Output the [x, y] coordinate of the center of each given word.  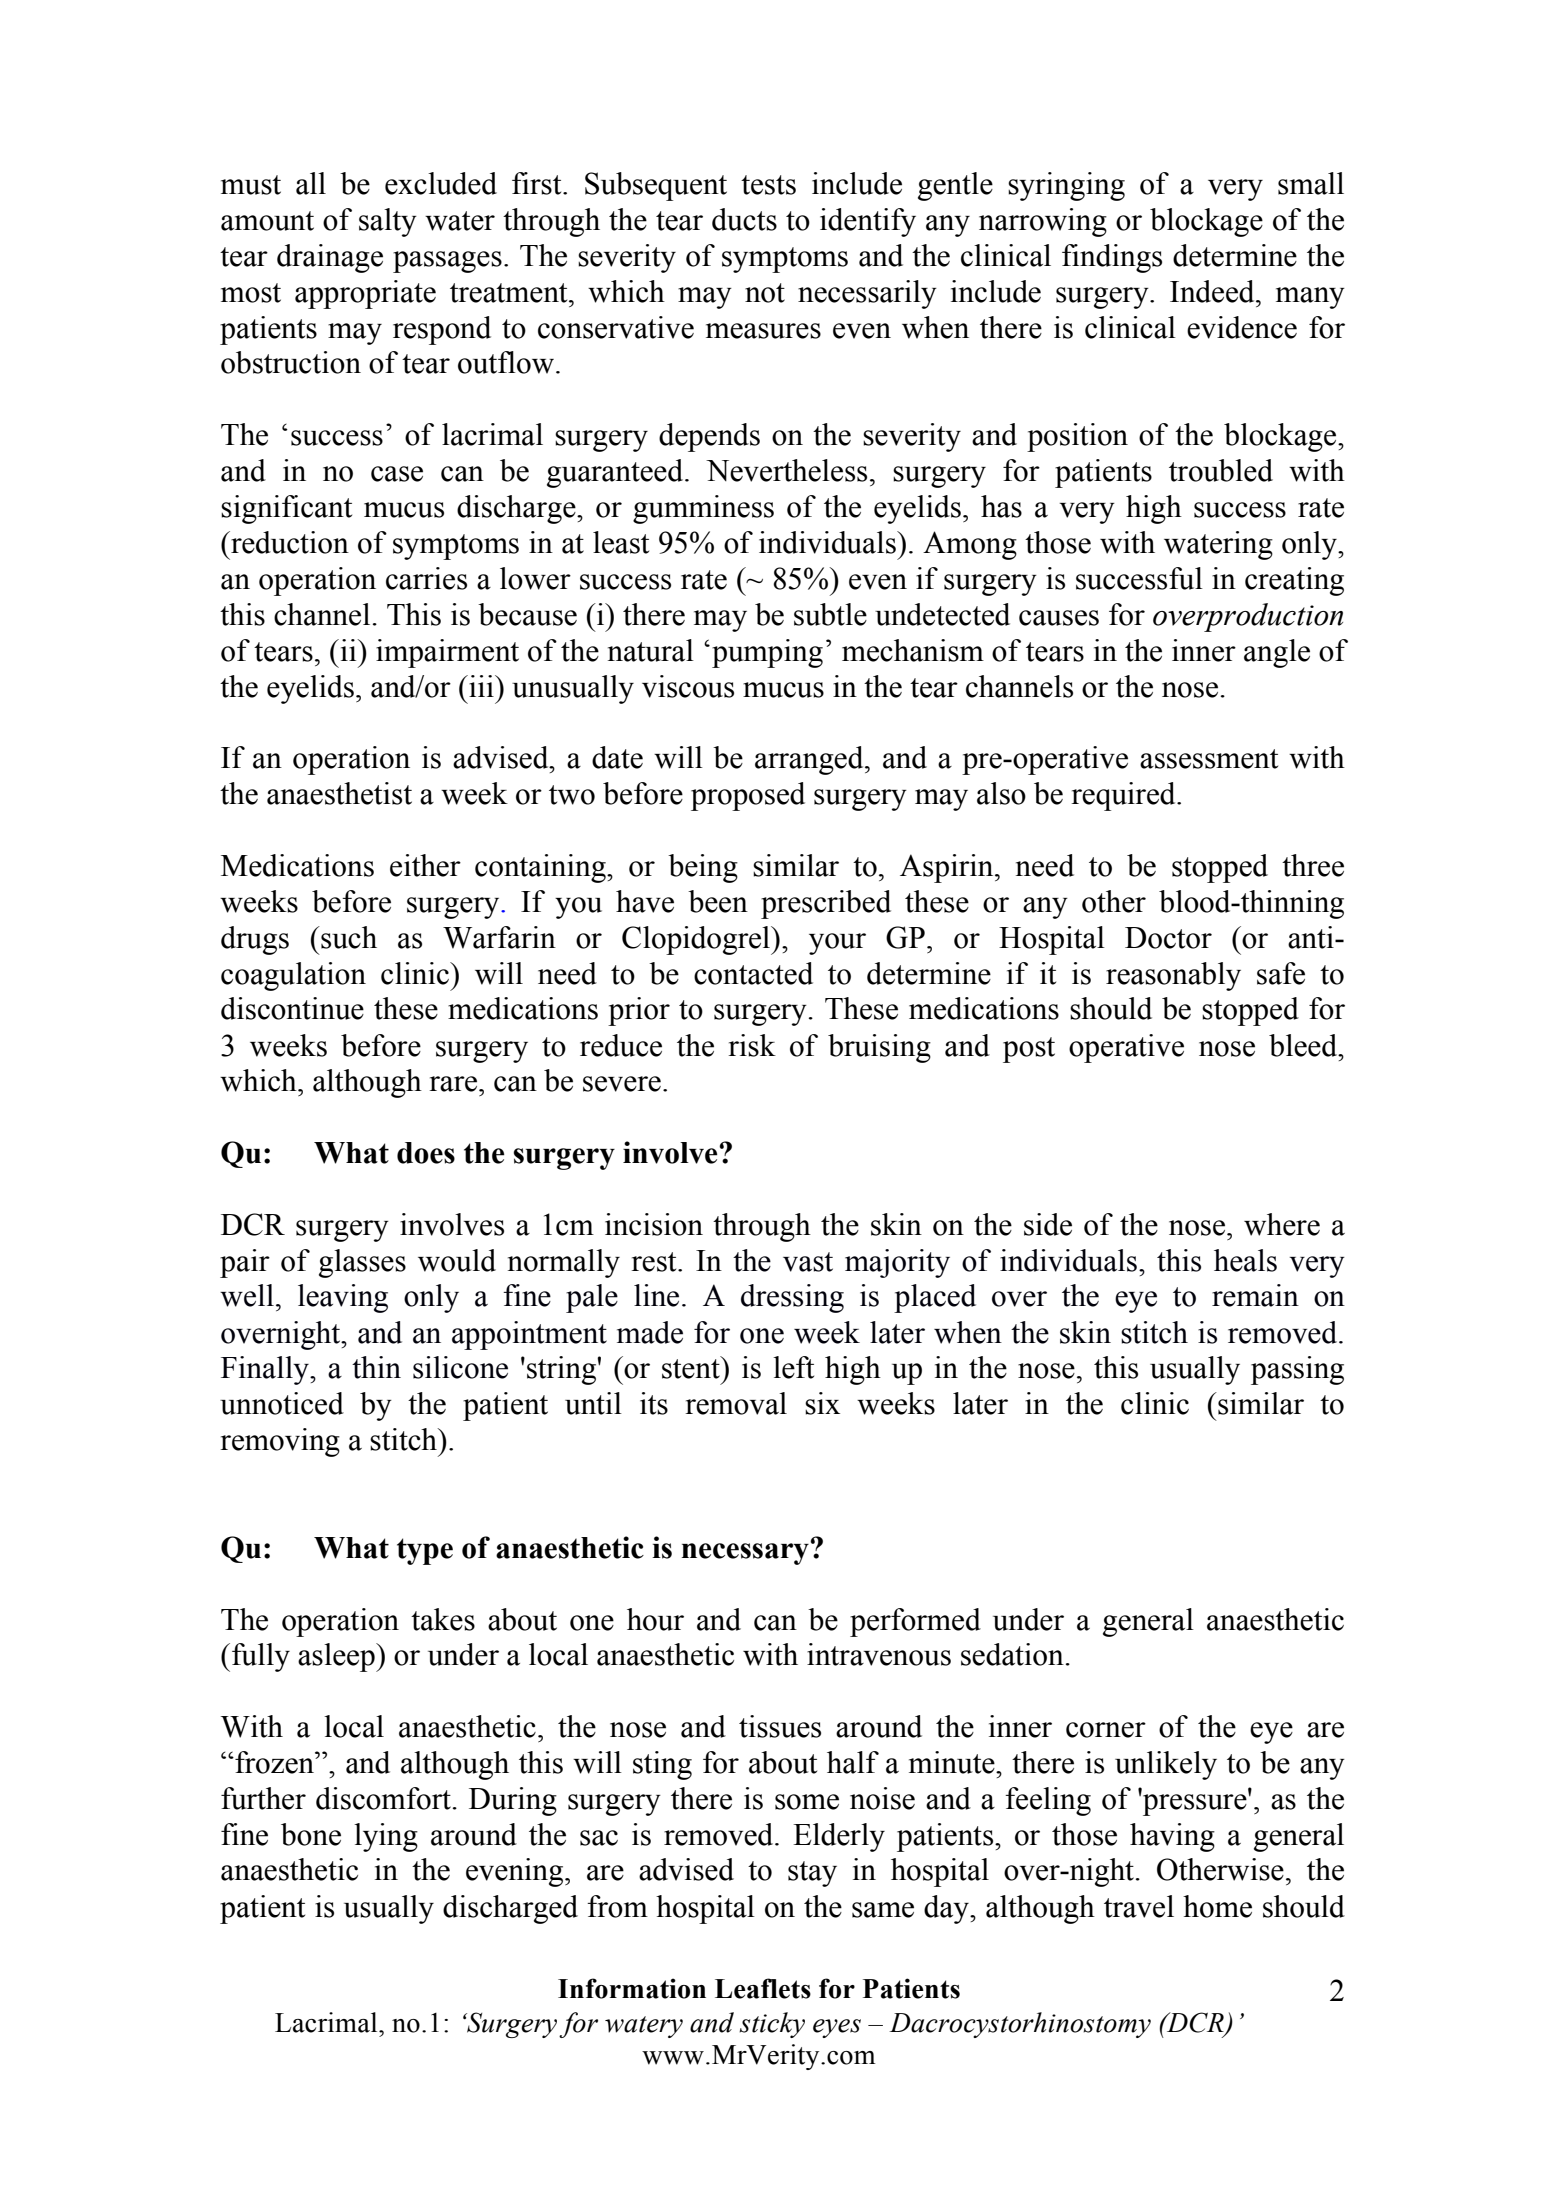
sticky [772, 2025]
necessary [746, 1553]
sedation [1012, 1654]
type [425, 1551]
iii [481, 686]
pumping [767, 653]
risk [752, 1045]
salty [388, 222]
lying [386, 1837]
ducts [744, 219]
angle [1277, 653]
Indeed [1213, 291]
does [426, 1153]
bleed [1304, 1045]
